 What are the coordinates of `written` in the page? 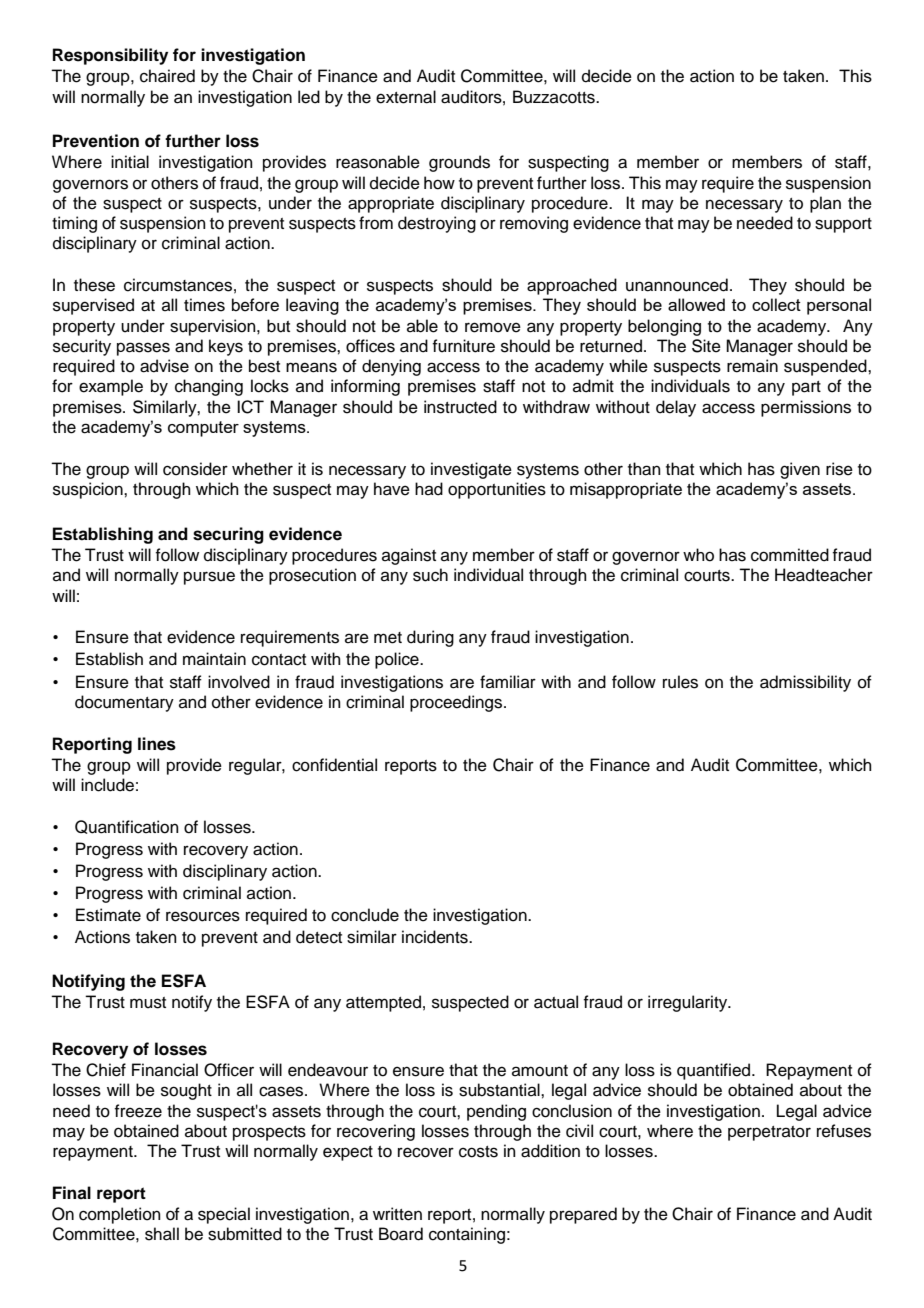 It's located at (397, 1214).
